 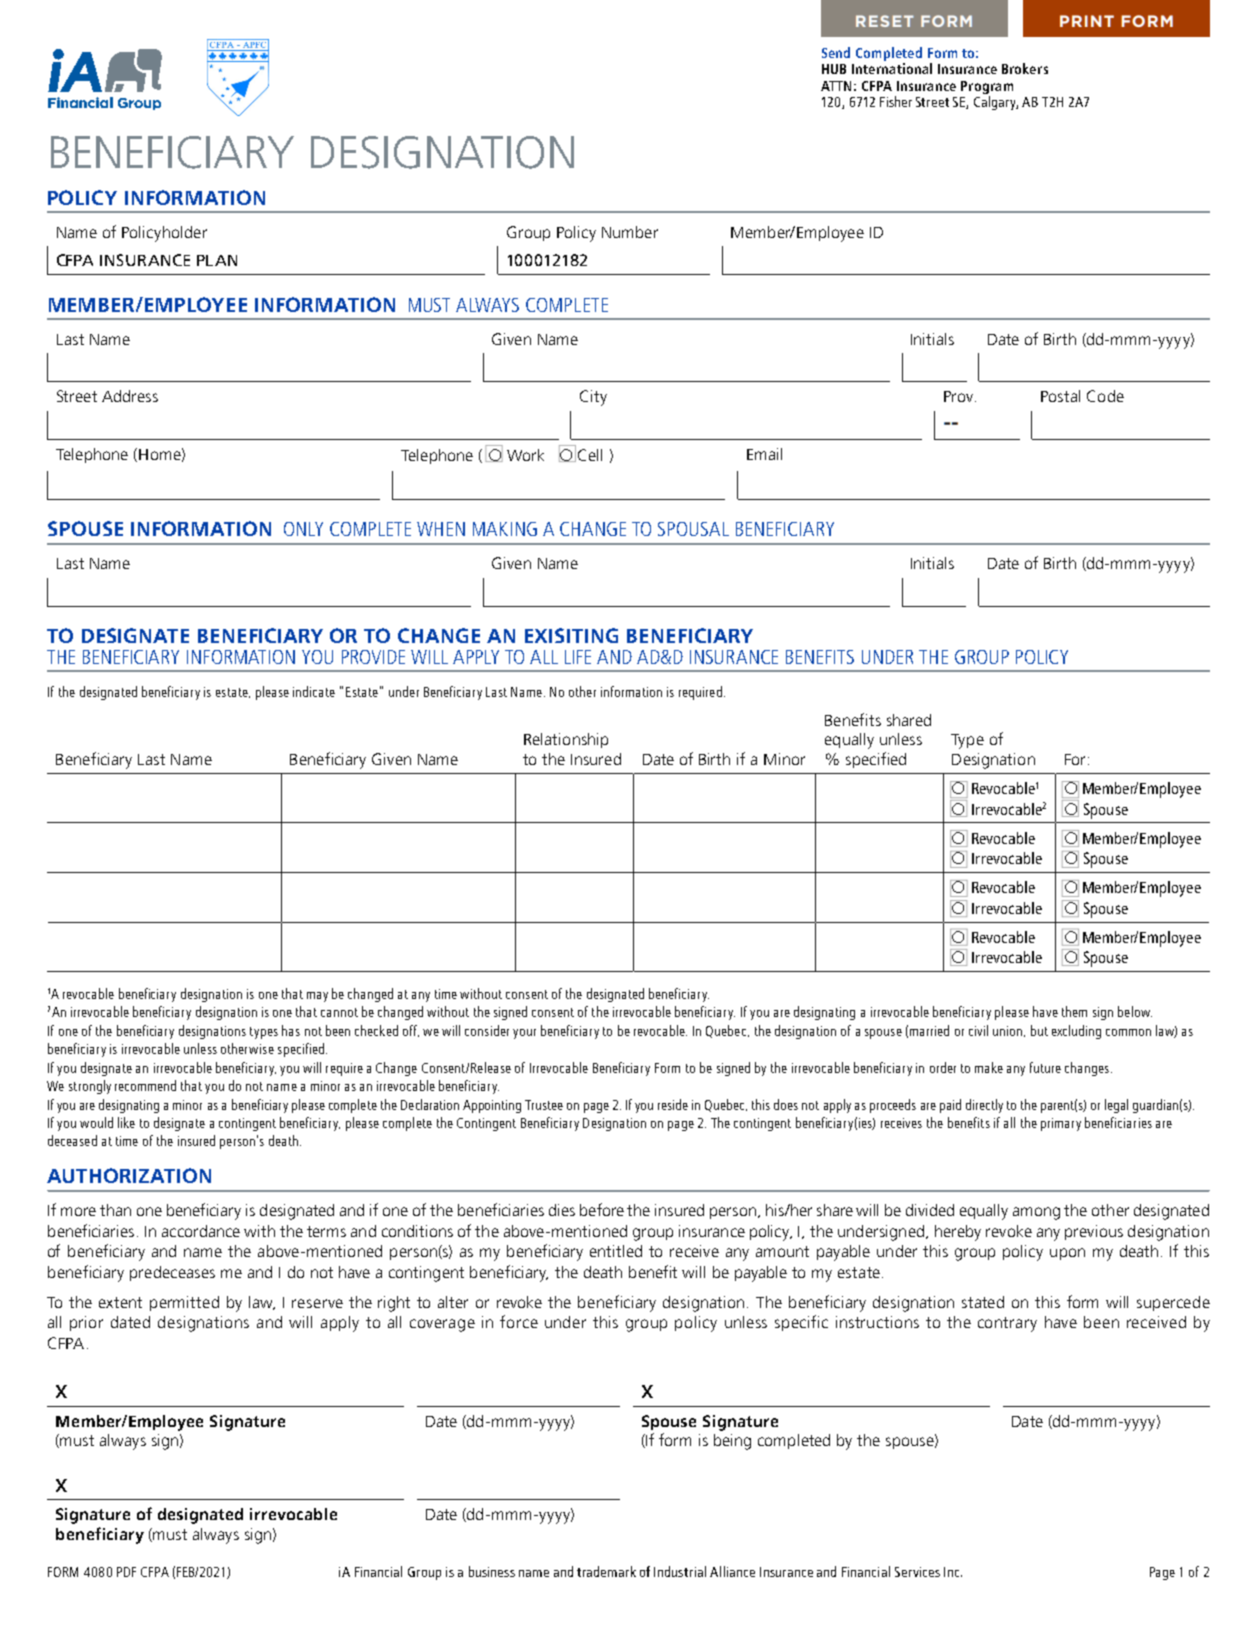 I want to click on Brokers, so click(x=1025, y=68).
